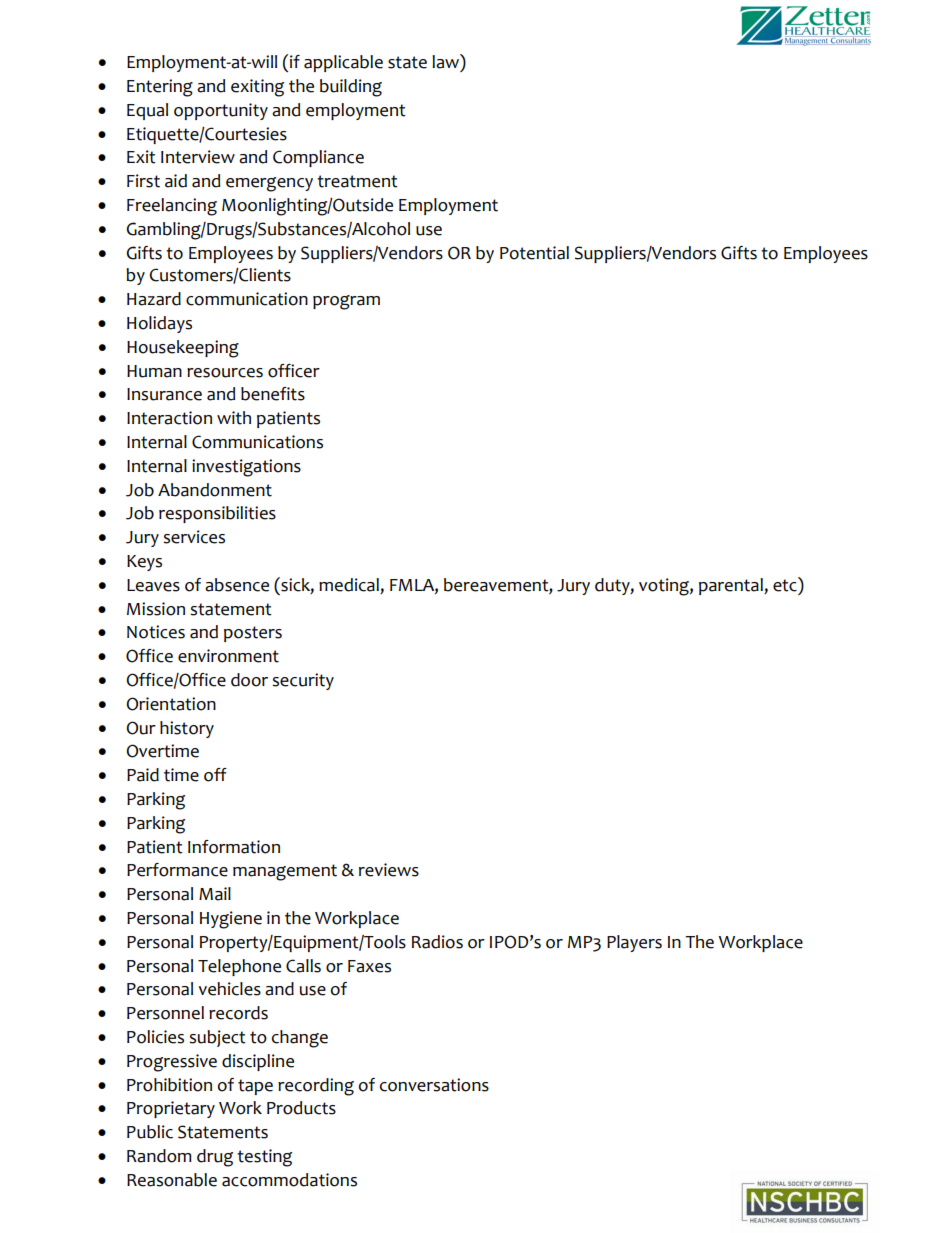 Image resolution: width=952 pixels, height=1233 pixels. What do you see at coordinates (351, 88) in the document?
I see `building` at bounding box center [351, 88].
